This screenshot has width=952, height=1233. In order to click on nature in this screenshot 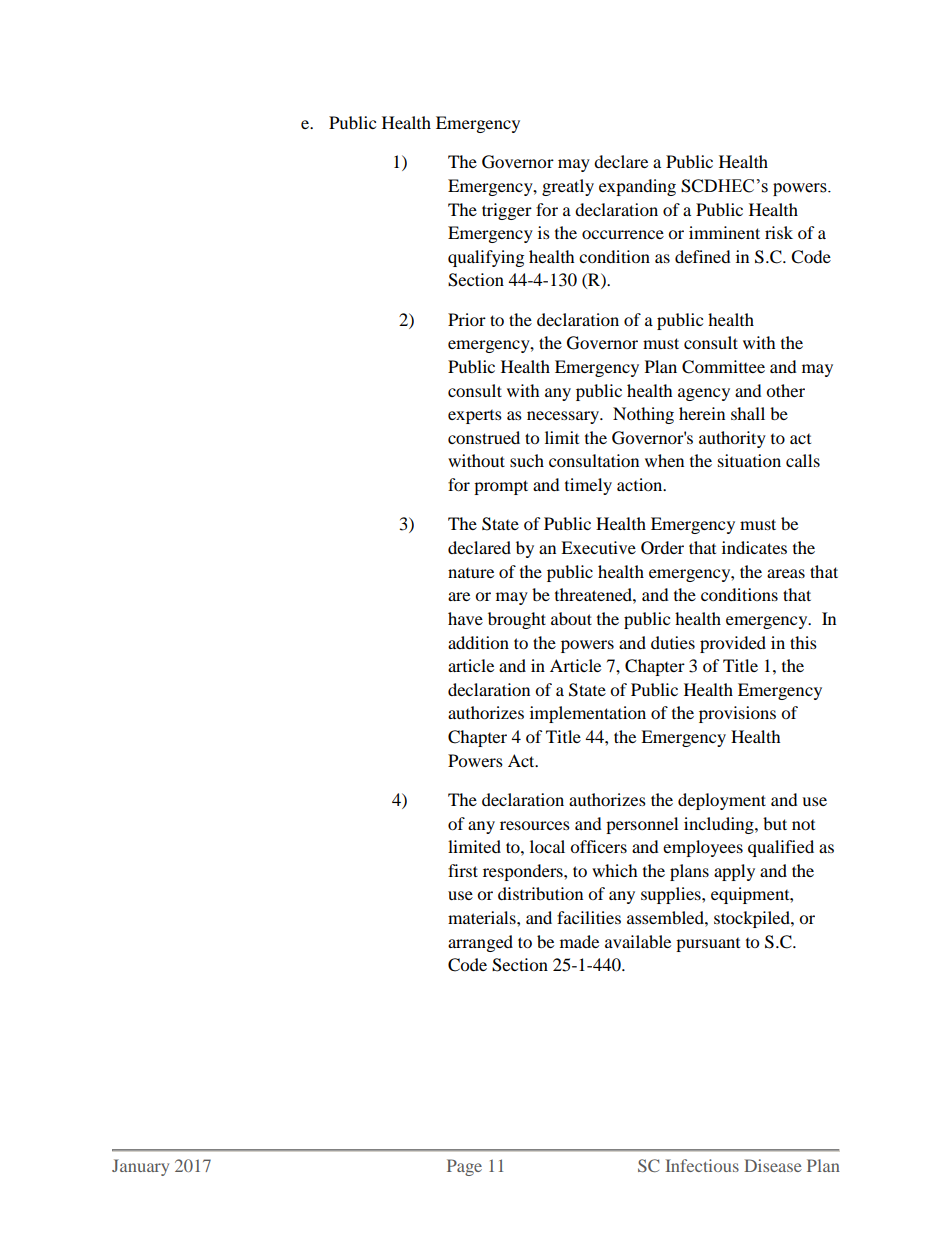, I will do `click(471, 573)`.
